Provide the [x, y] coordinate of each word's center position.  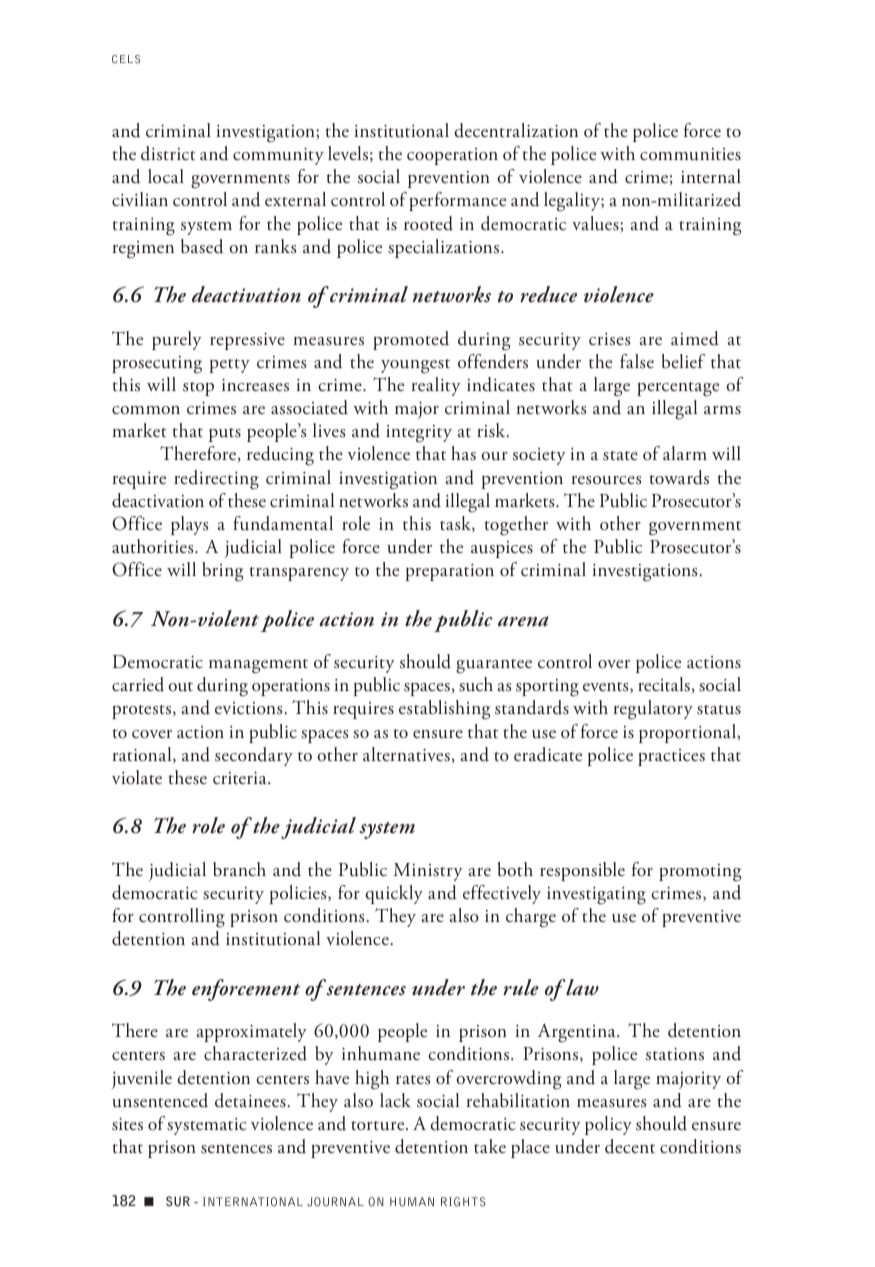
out [180, 687]
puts [225, 435]
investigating [596, 896]
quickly [394, 894]
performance [457, 201]
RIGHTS [463, 1202]
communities [690, 154]
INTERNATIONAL [253, 1202]
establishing [444, 710]
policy [608, 1125]
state [620, 456]
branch [239, 869]
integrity [419, 434]
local [166, 176]
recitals [664, 684]
